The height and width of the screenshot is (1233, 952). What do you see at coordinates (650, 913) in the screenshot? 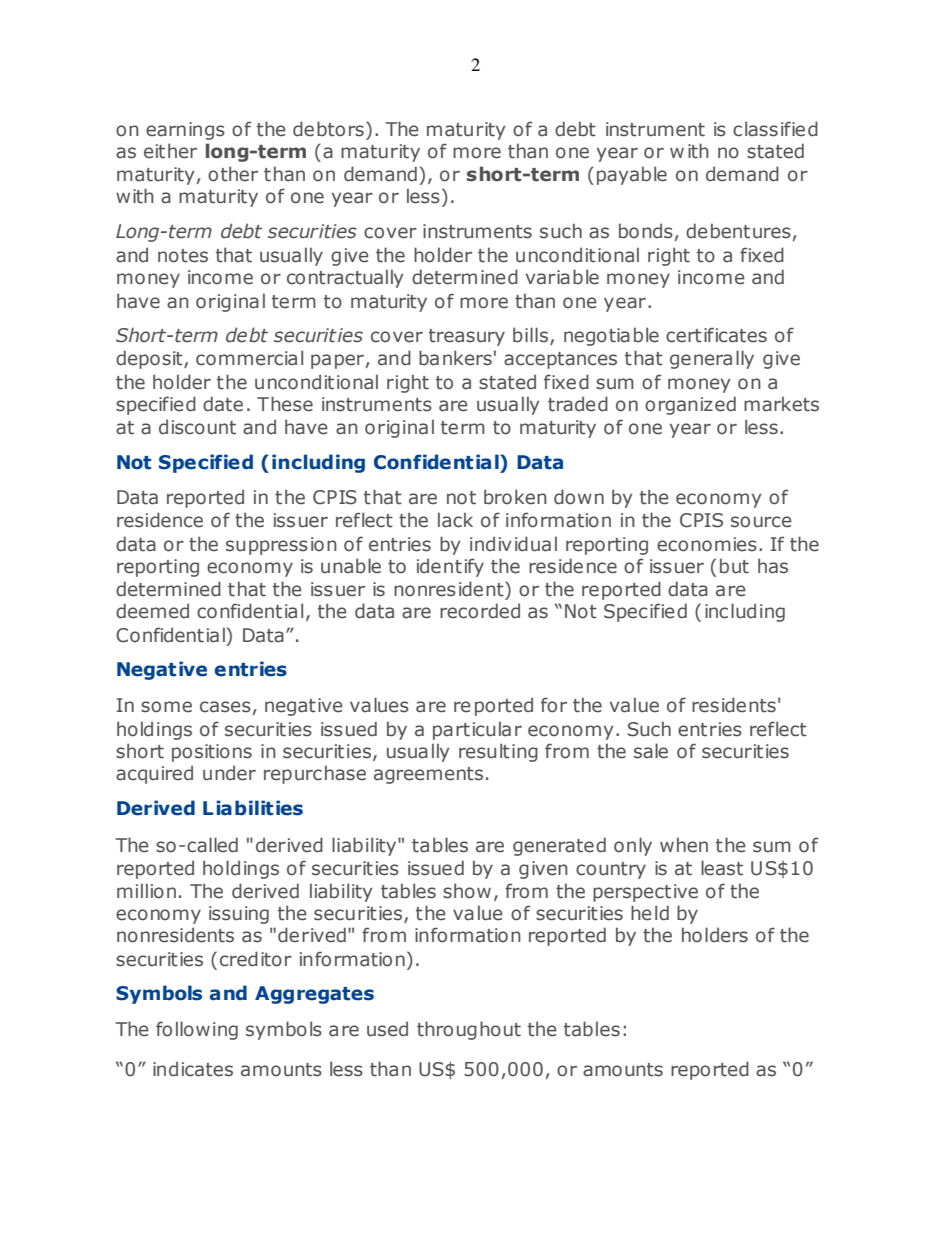
I see `held` at bounding box center [650, 913].
